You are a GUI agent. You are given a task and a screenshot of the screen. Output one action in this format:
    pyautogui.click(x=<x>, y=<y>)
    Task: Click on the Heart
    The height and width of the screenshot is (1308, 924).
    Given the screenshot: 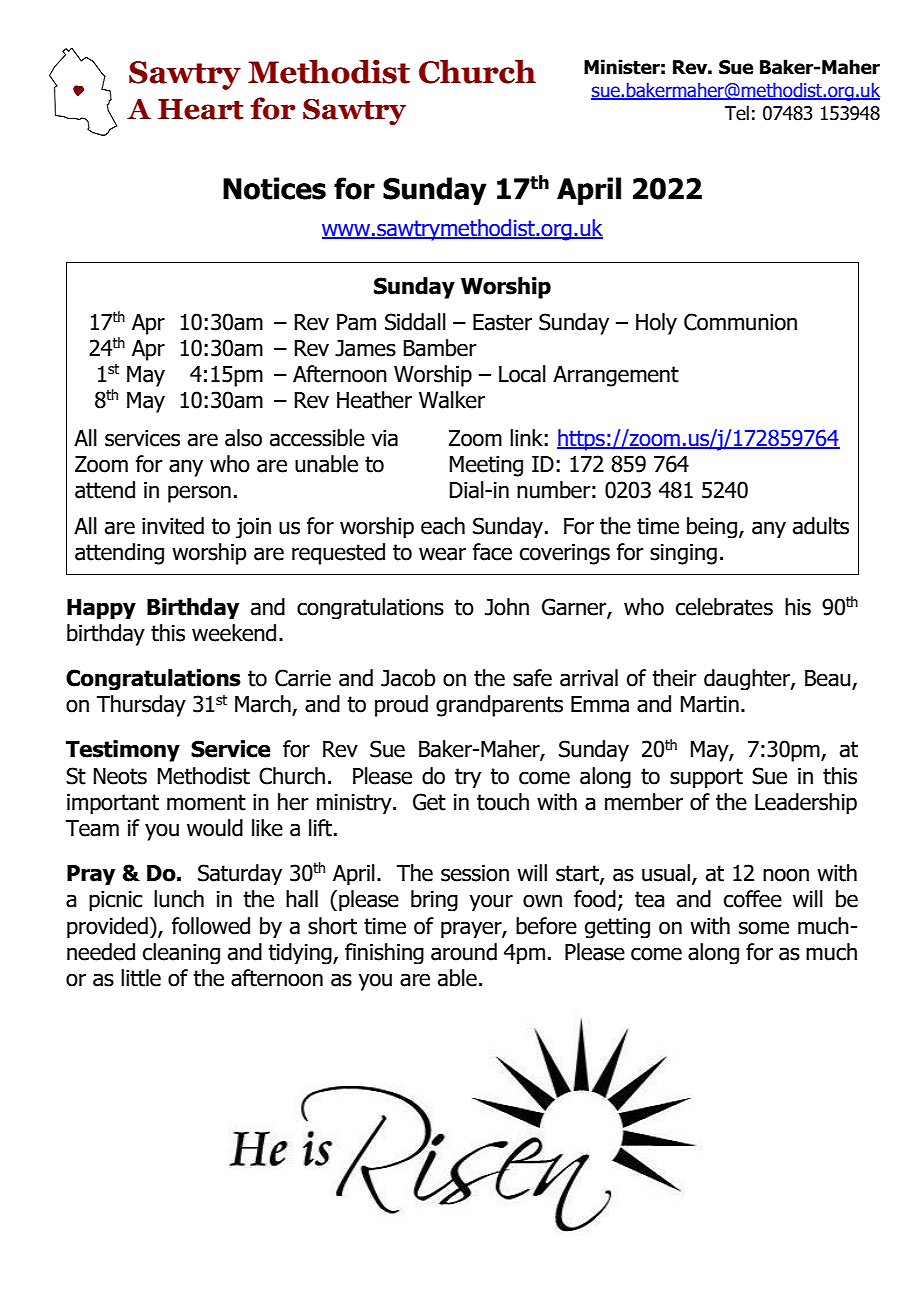 What is the action you would take?
    pyautogui.click(x=201, y=109)
